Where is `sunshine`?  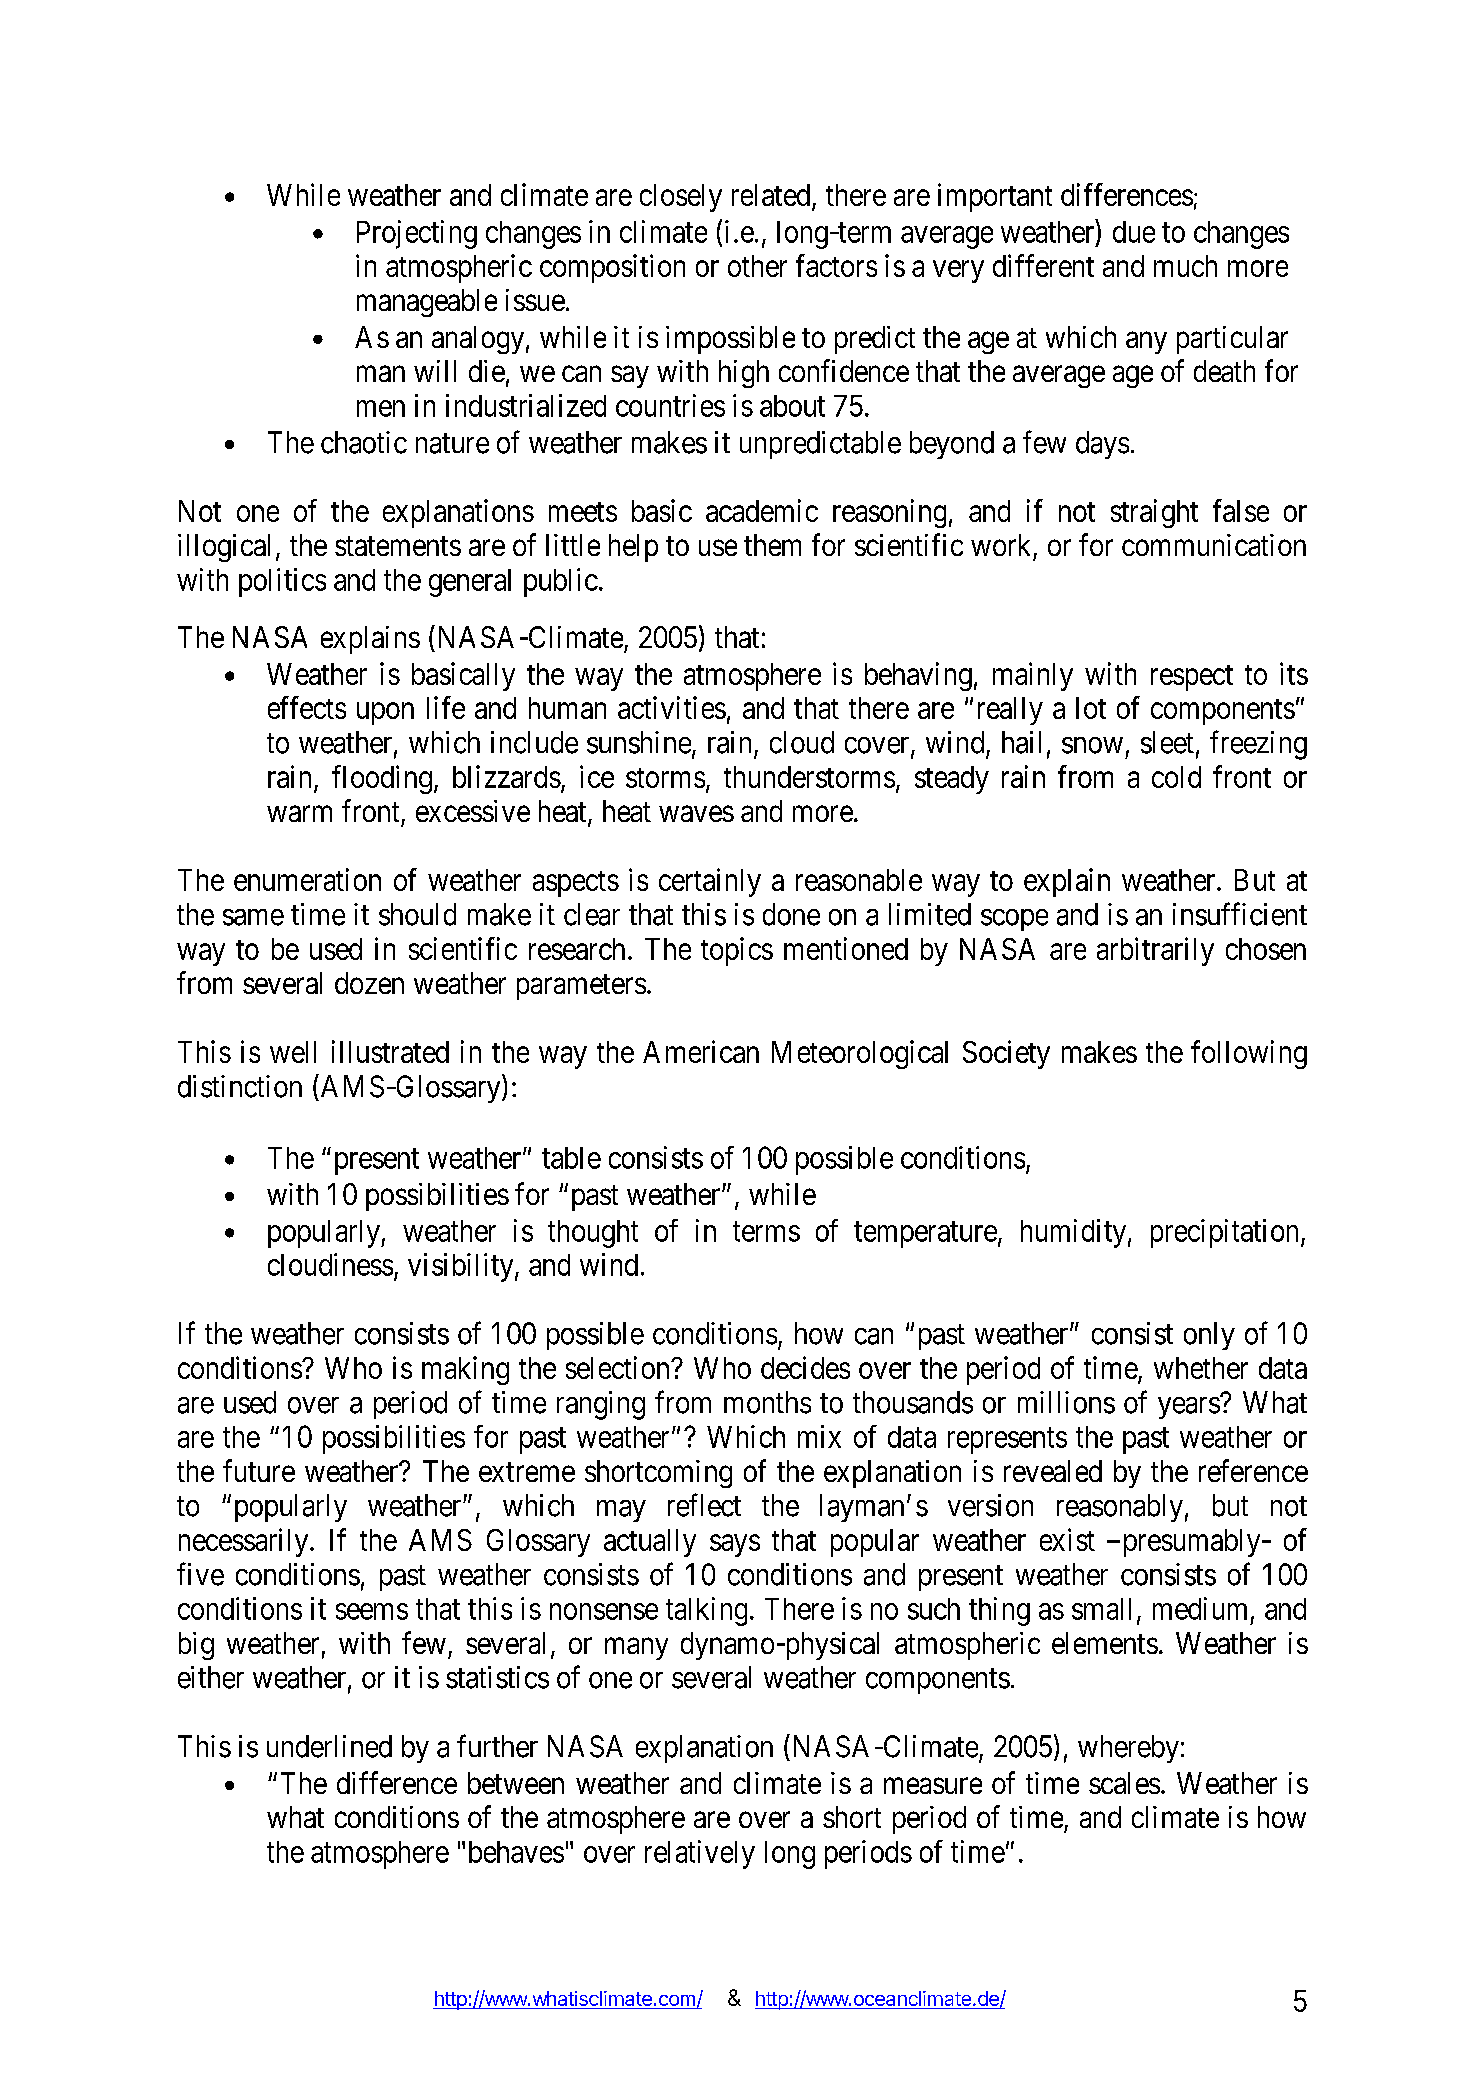
sunshine is located at coordinates (639, 742).
